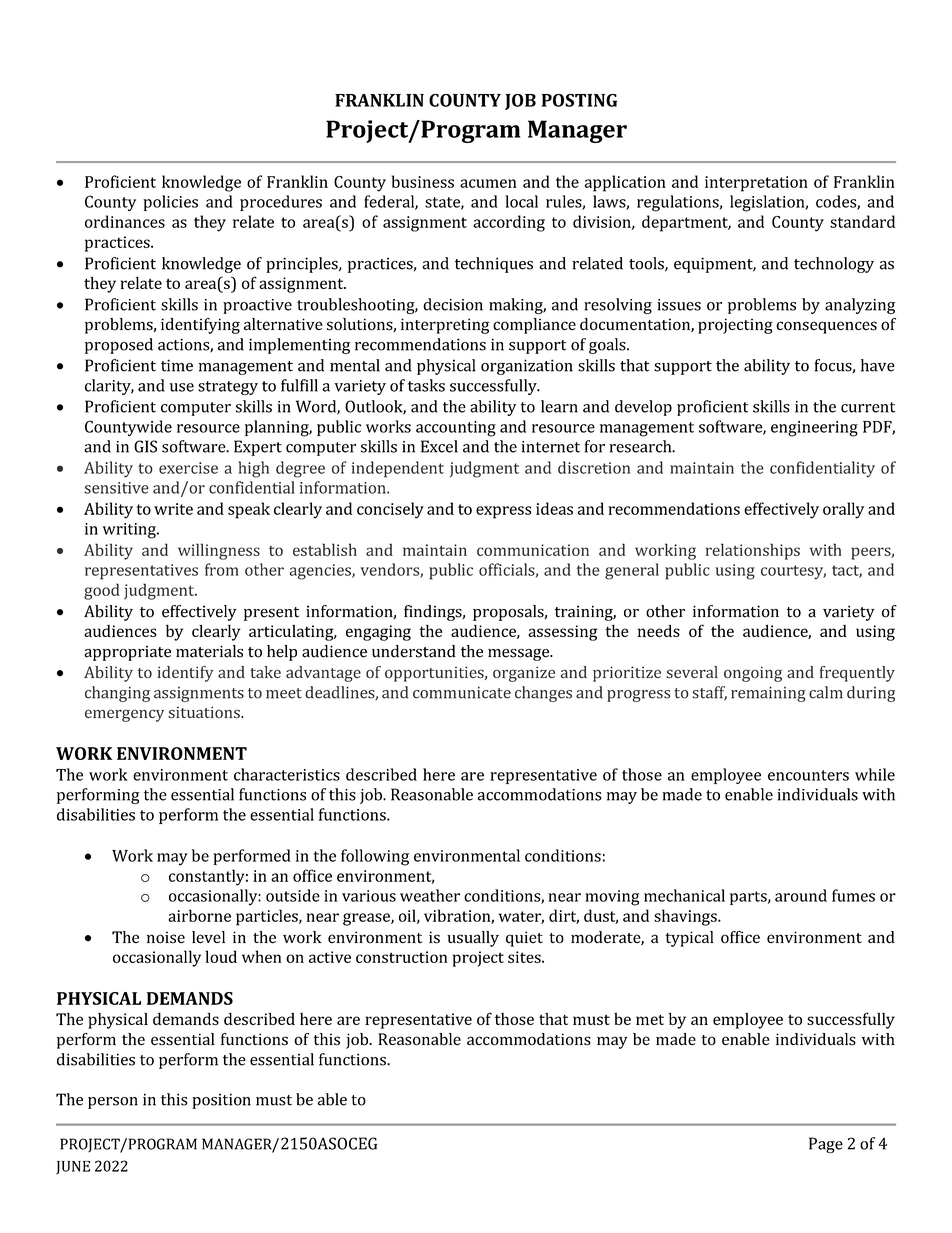 The image size is (952, 1233). I want to click on position, so click(221, 1101).
